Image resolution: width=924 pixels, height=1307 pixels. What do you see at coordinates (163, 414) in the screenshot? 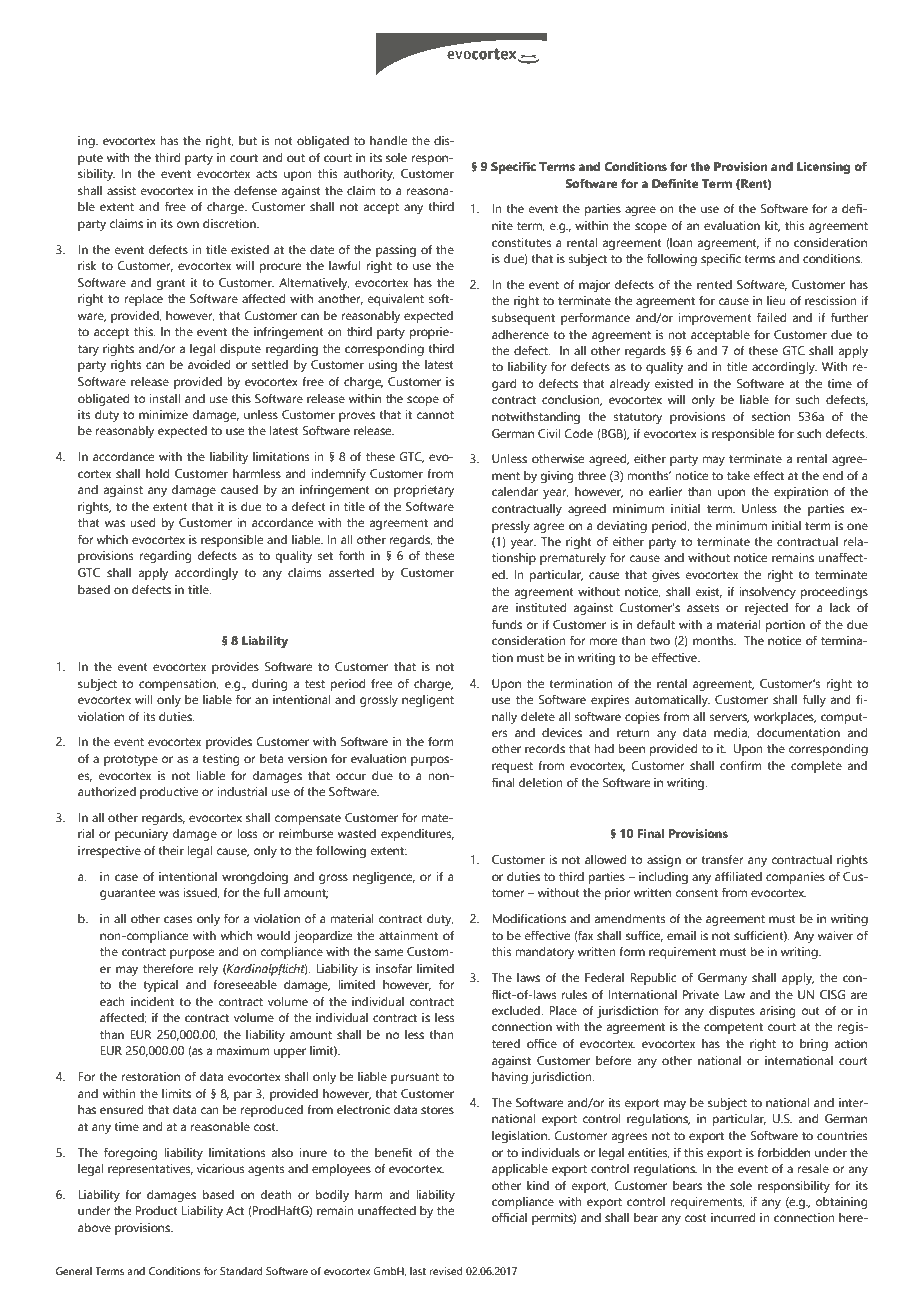
I see `minimize` at bounding box center [163, 414].
